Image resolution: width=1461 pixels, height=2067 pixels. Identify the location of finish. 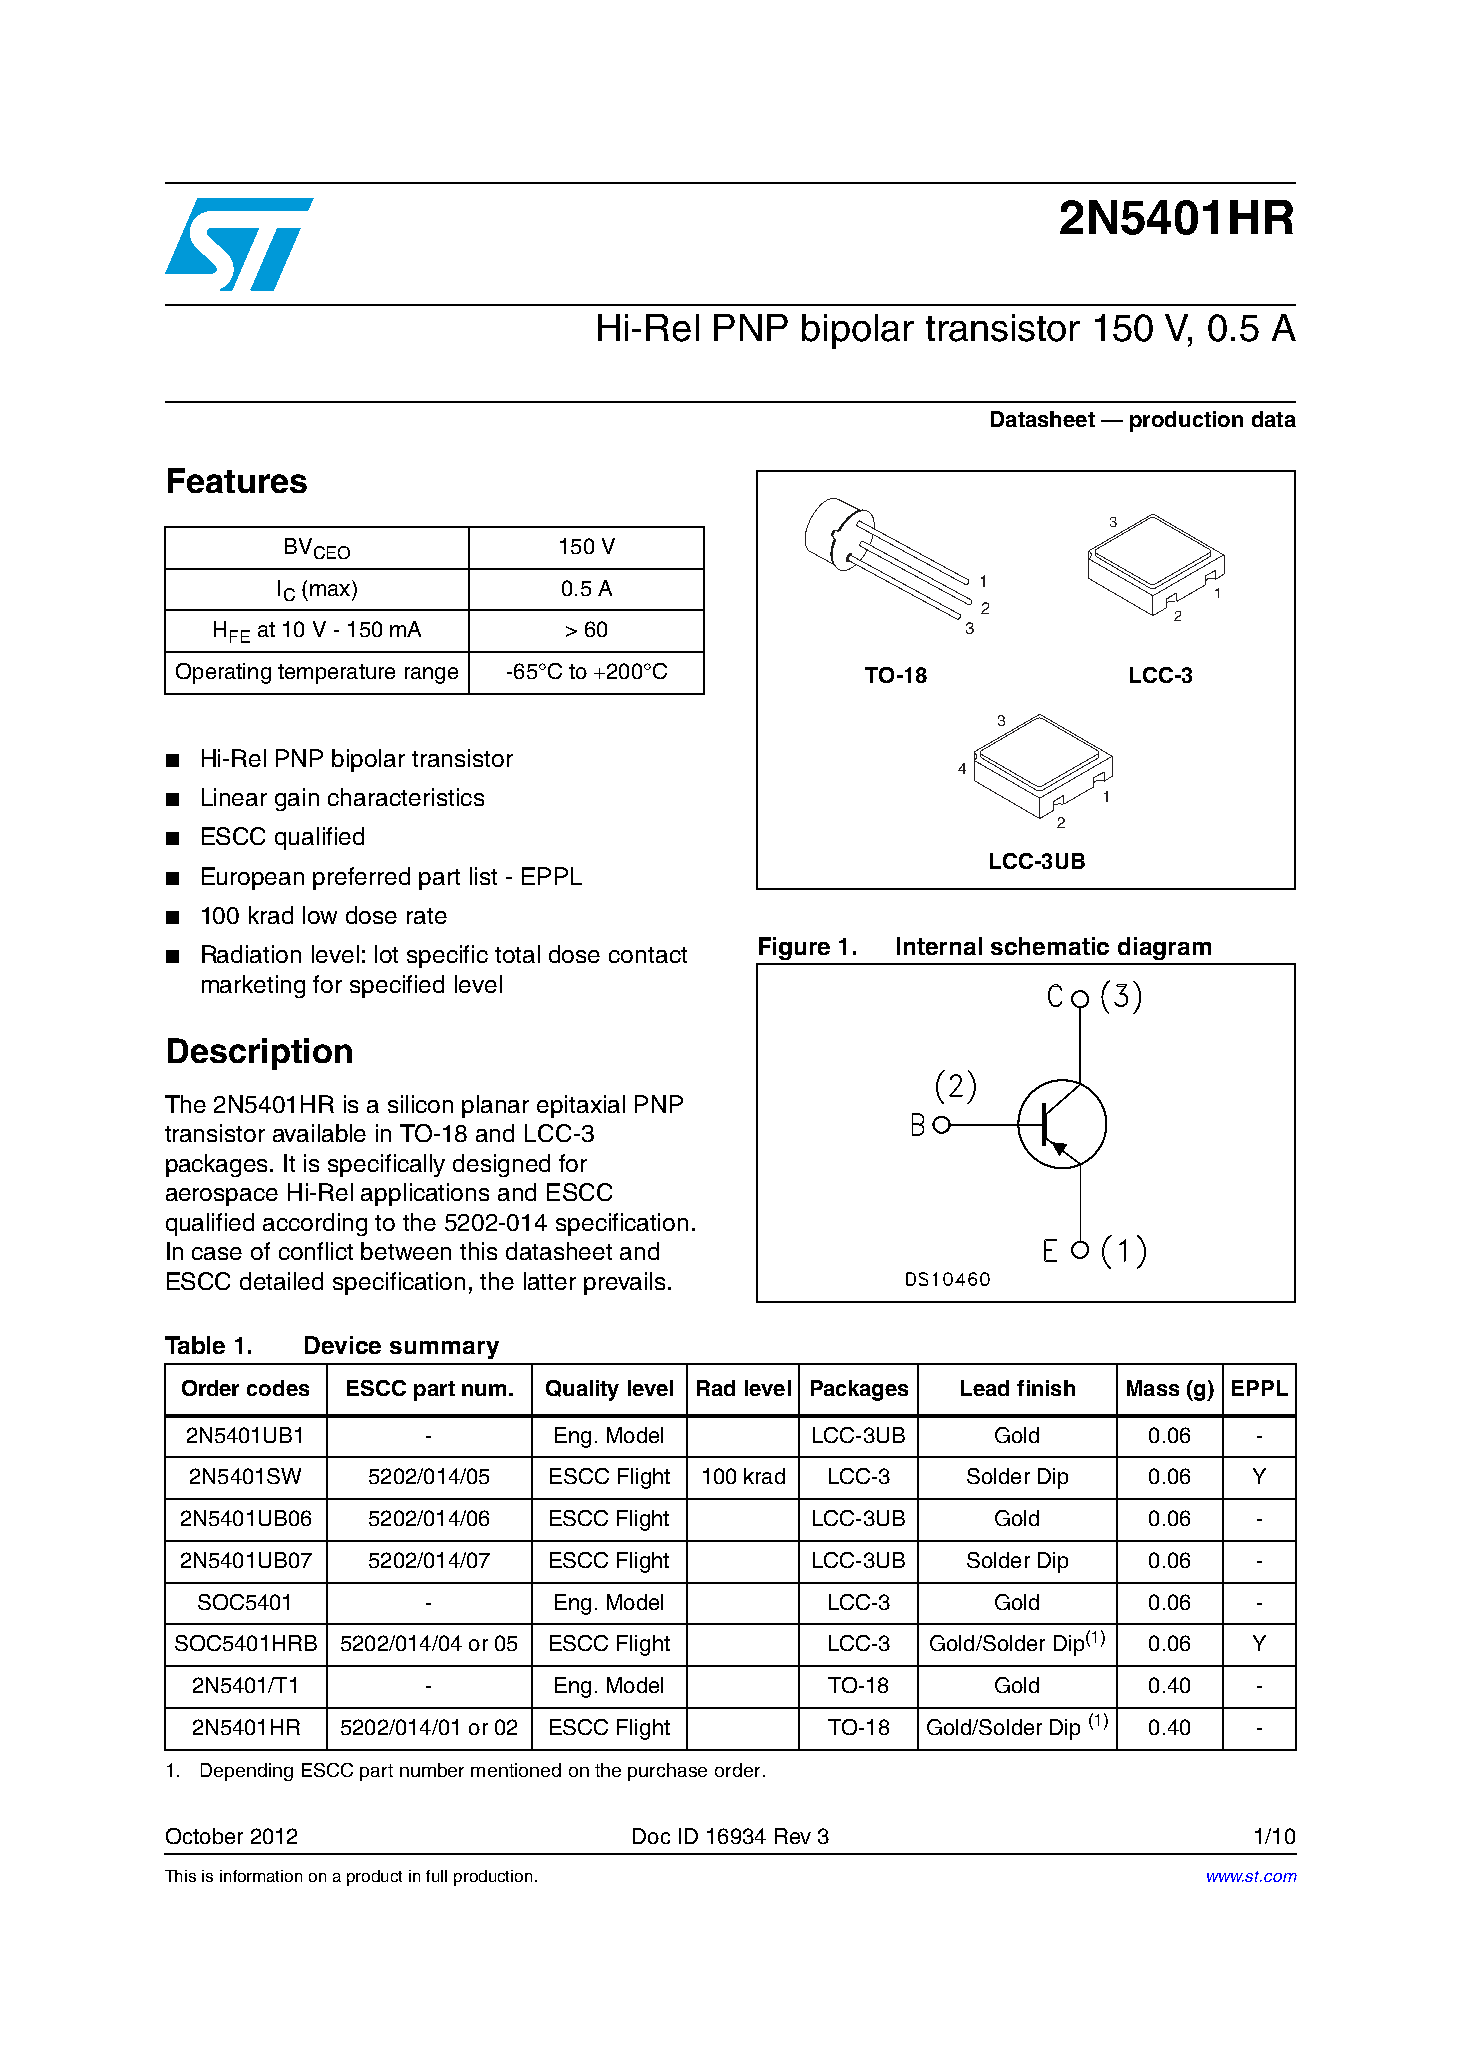
(1046, 1388).
